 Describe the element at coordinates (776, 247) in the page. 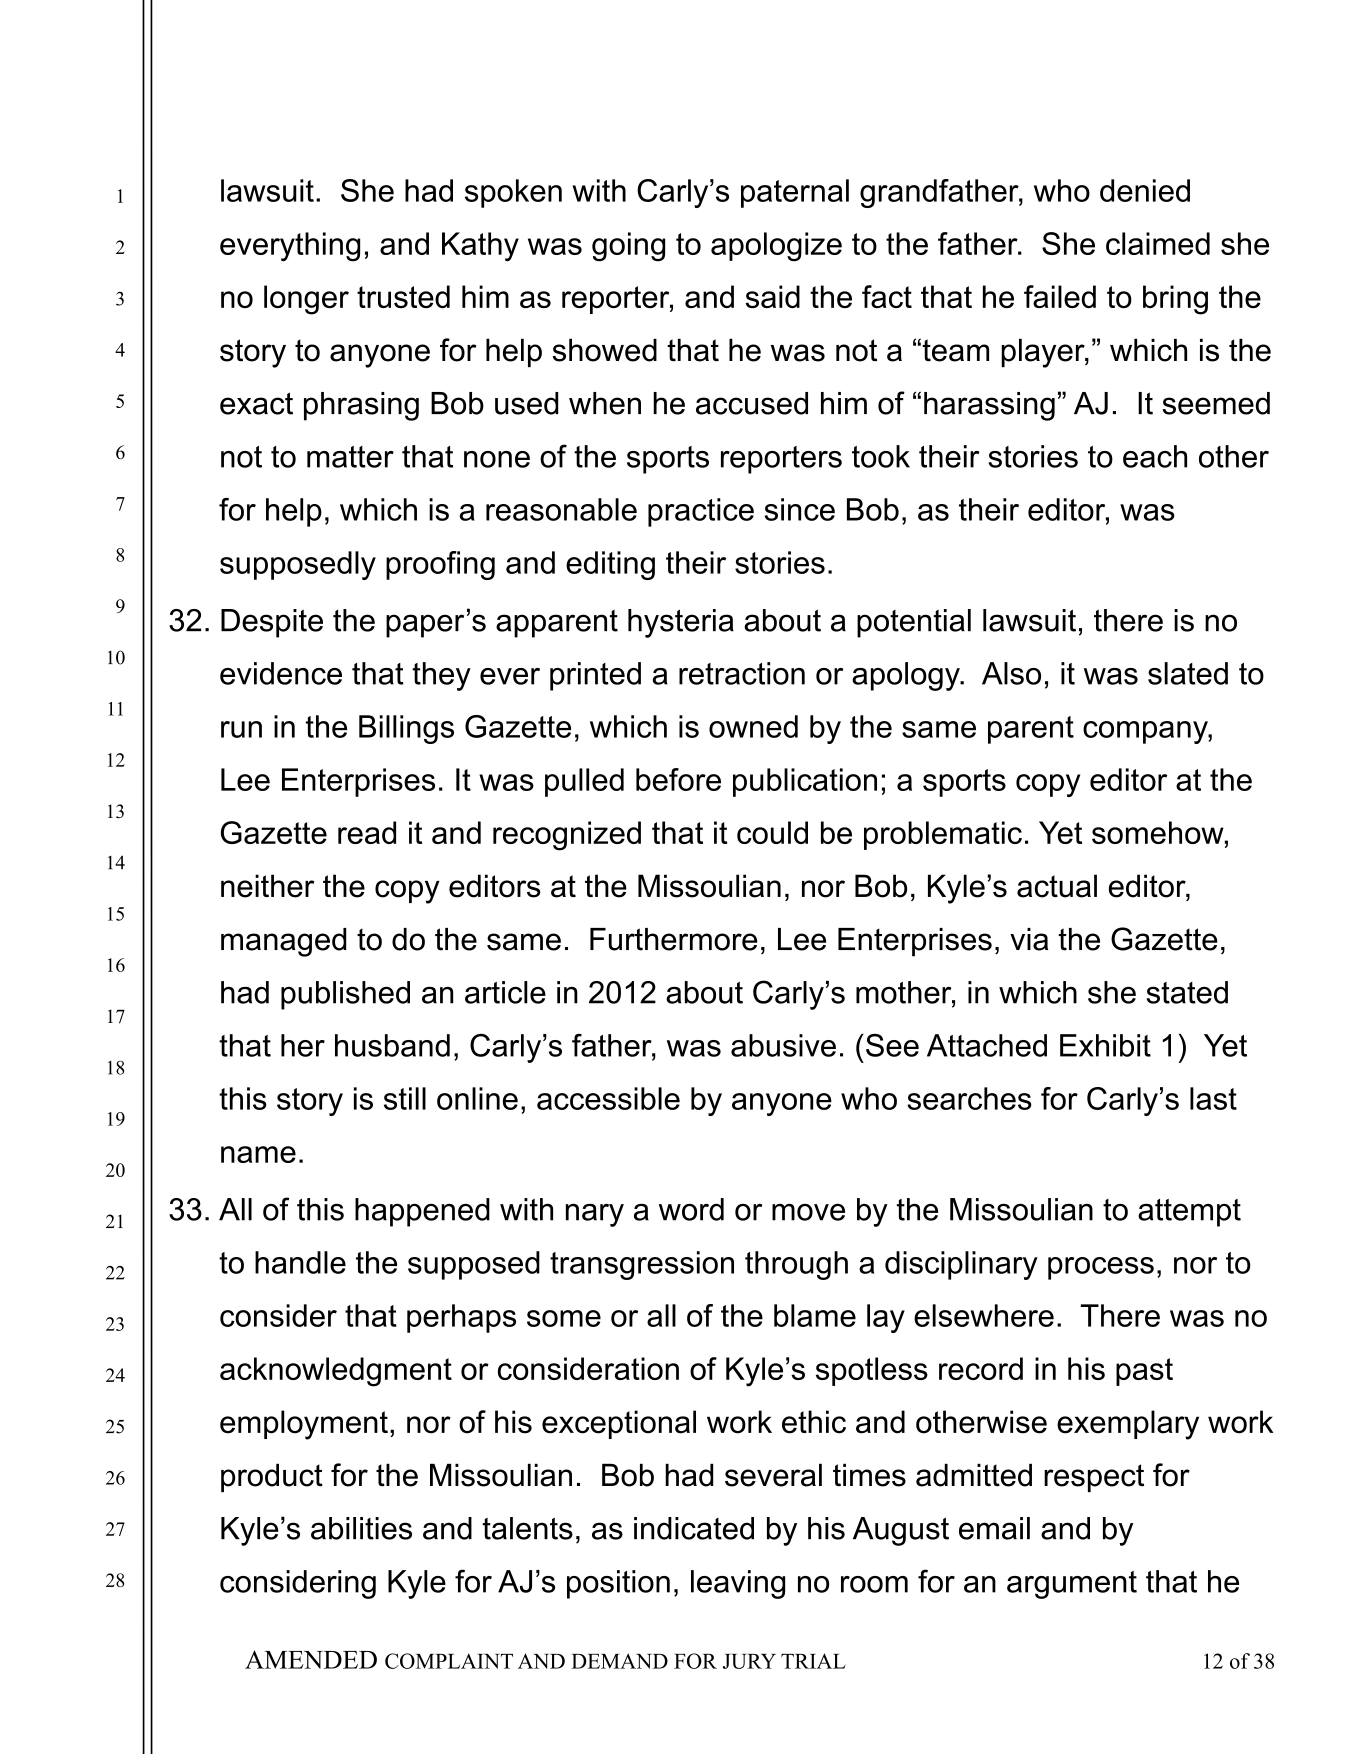

I see `apologize` at that location.
